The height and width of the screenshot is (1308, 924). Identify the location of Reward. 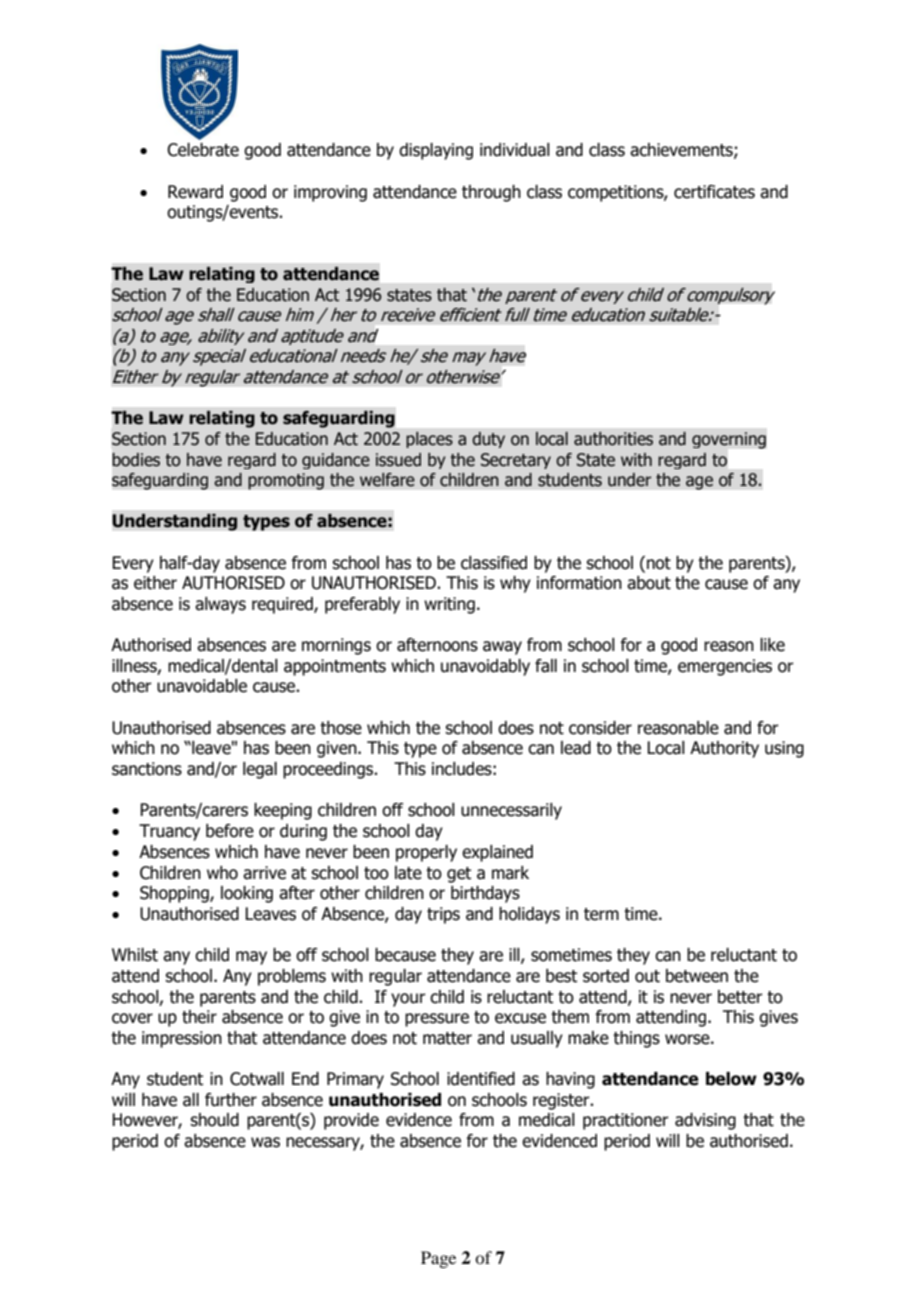
(195, 192).
